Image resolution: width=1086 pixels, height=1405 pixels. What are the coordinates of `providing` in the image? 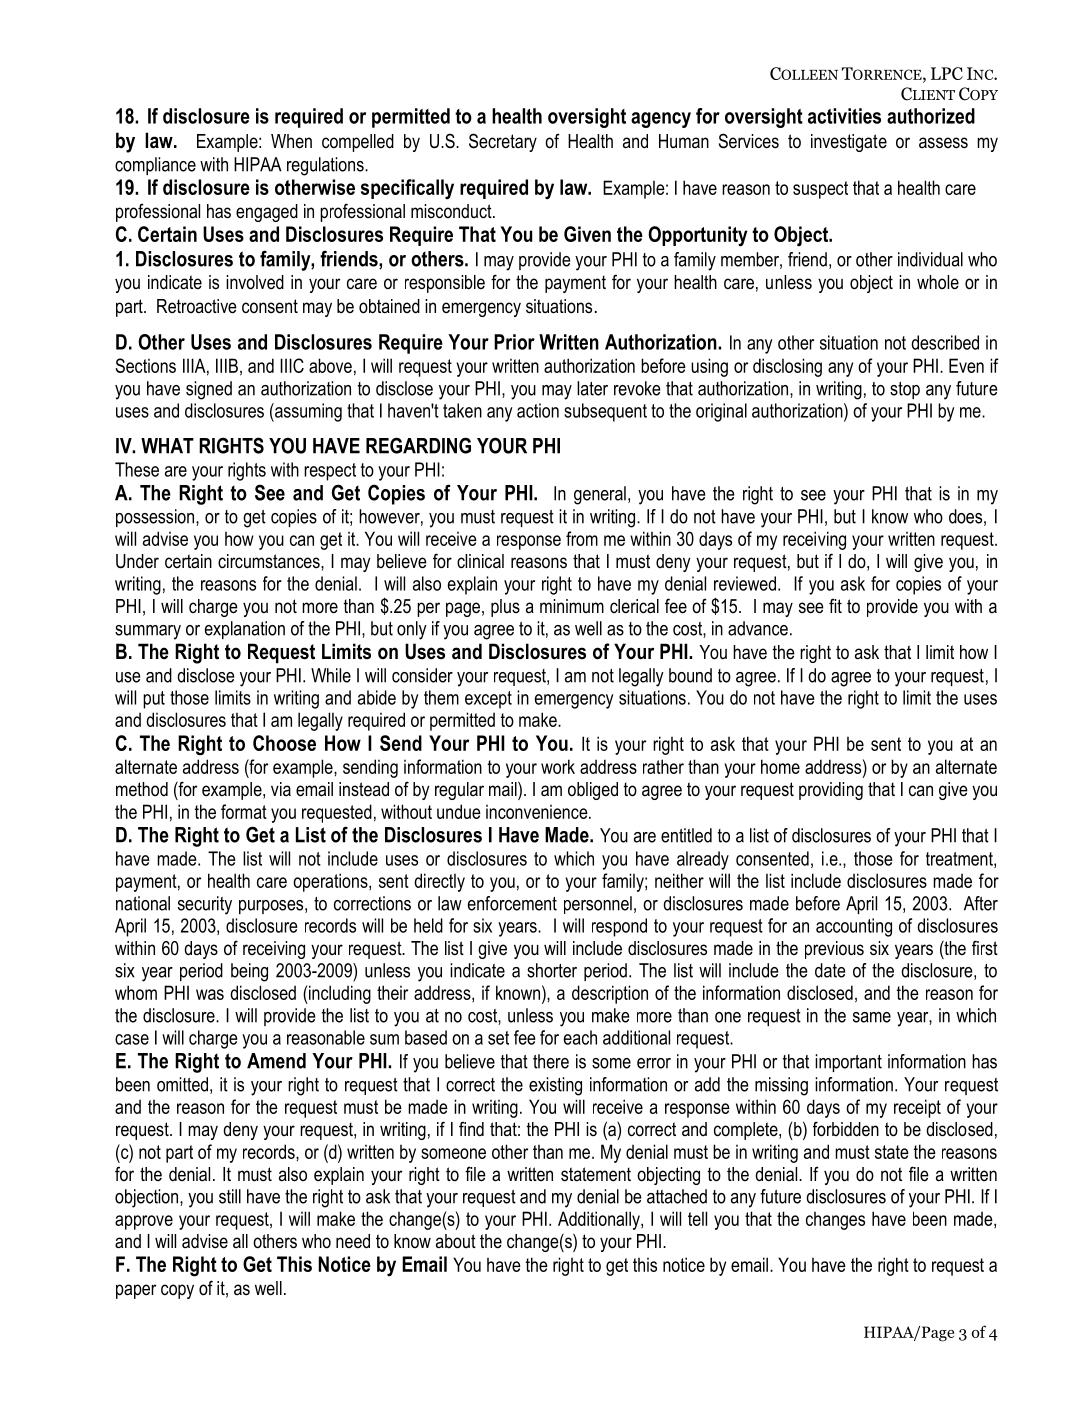 It's located at (831, 791).
